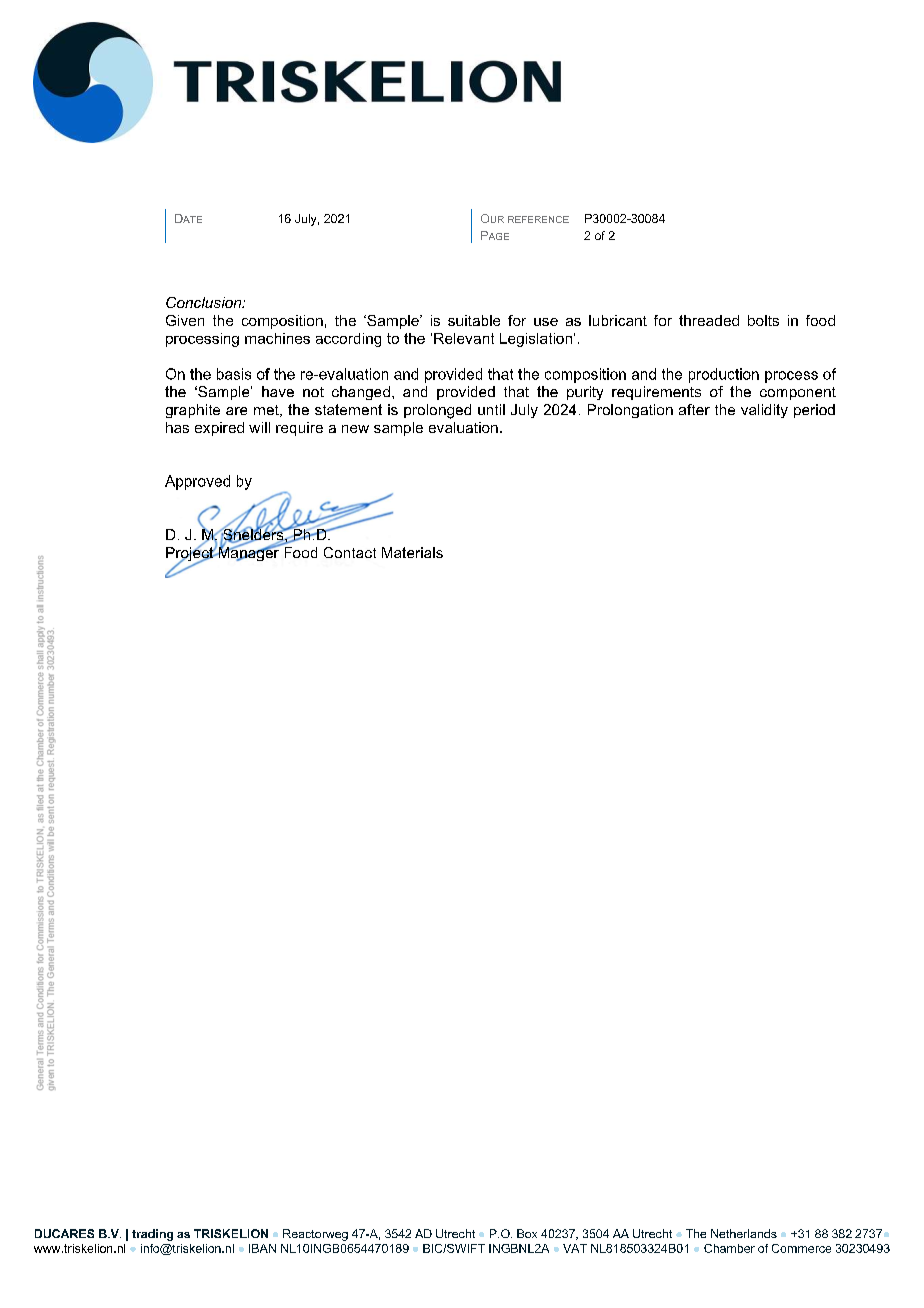 This image has height=1308, width=924. What do you see at coordinates (350, 552) in the image?
I see `Contact` at bounding box center [350, 552].
